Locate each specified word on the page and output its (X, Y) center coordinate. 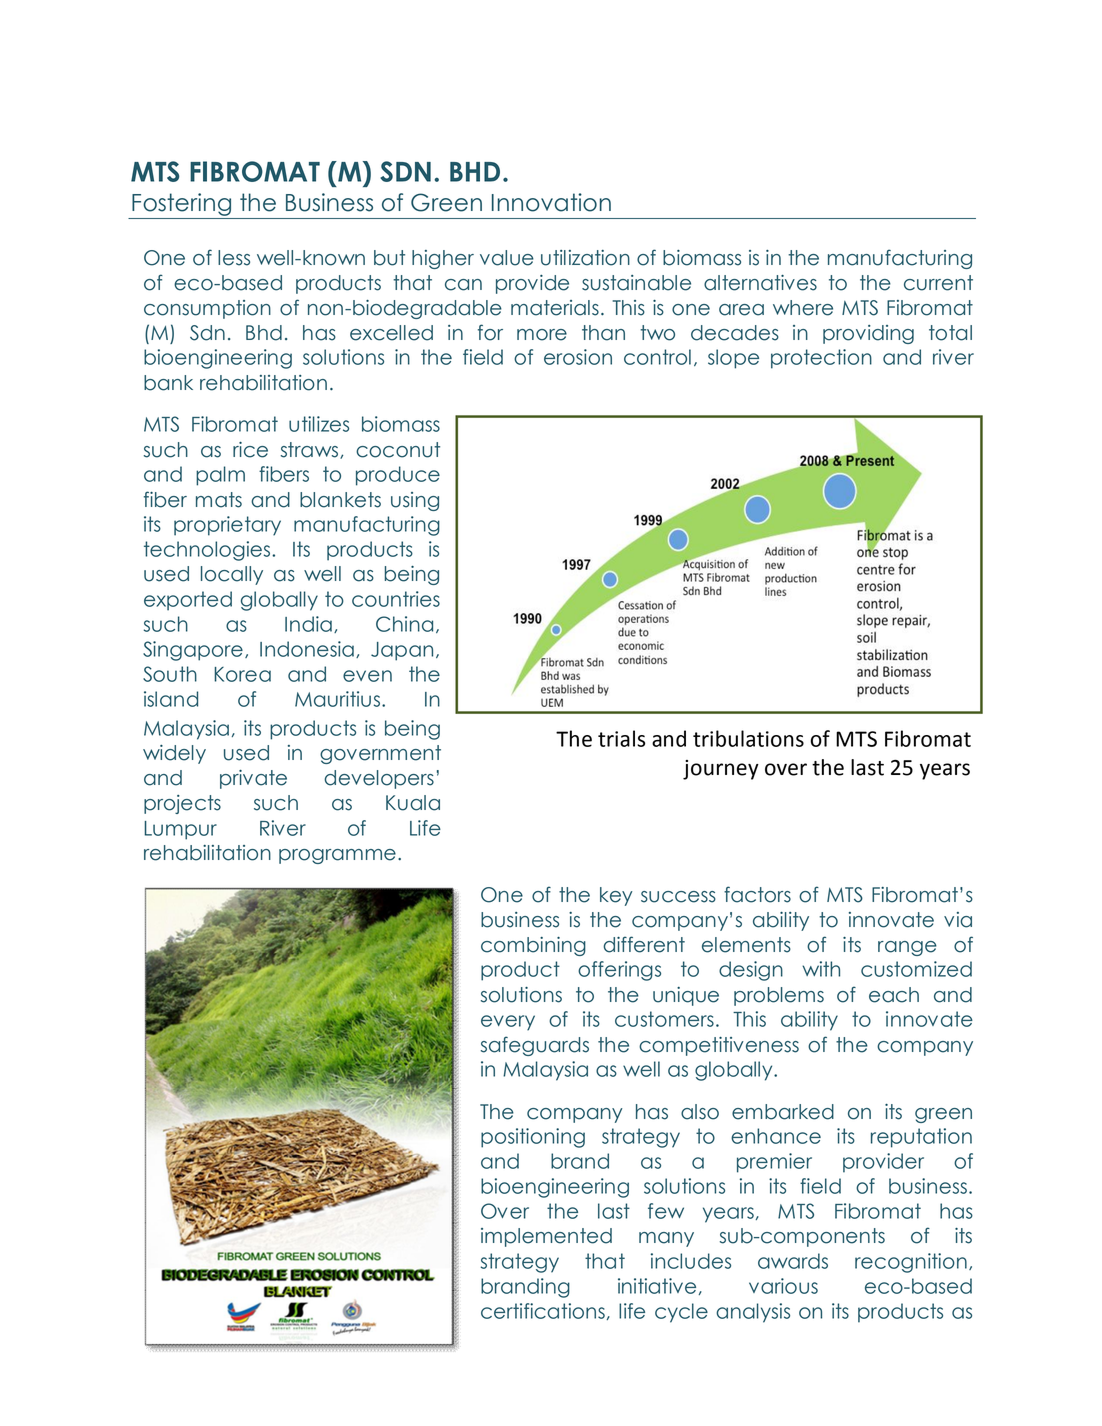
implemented (546, 1237)
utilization (585, 258)
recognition (911, 1263)
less (234, 258)
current (938, 283)
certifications (543, 1311)
